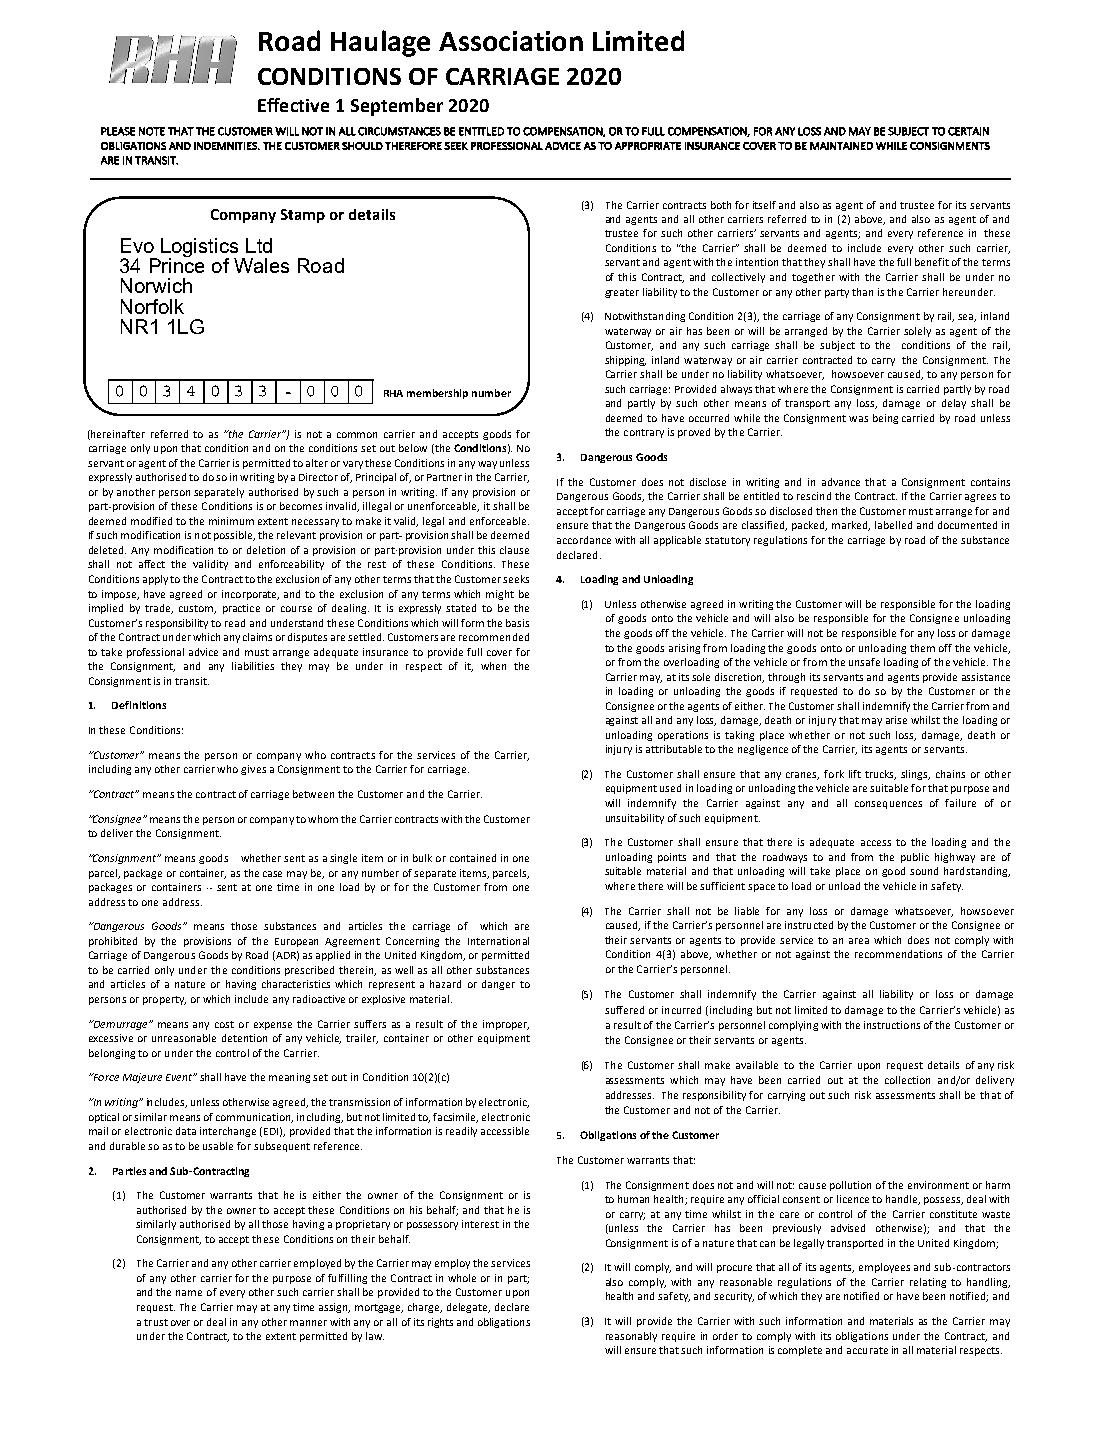 Image resolution: width=1106 pixels, height=1431 pixels. What do you see at coordinates (841, 146) in the screenshot?
I see `MAINTAINED` at bounding box center [841, 146].
